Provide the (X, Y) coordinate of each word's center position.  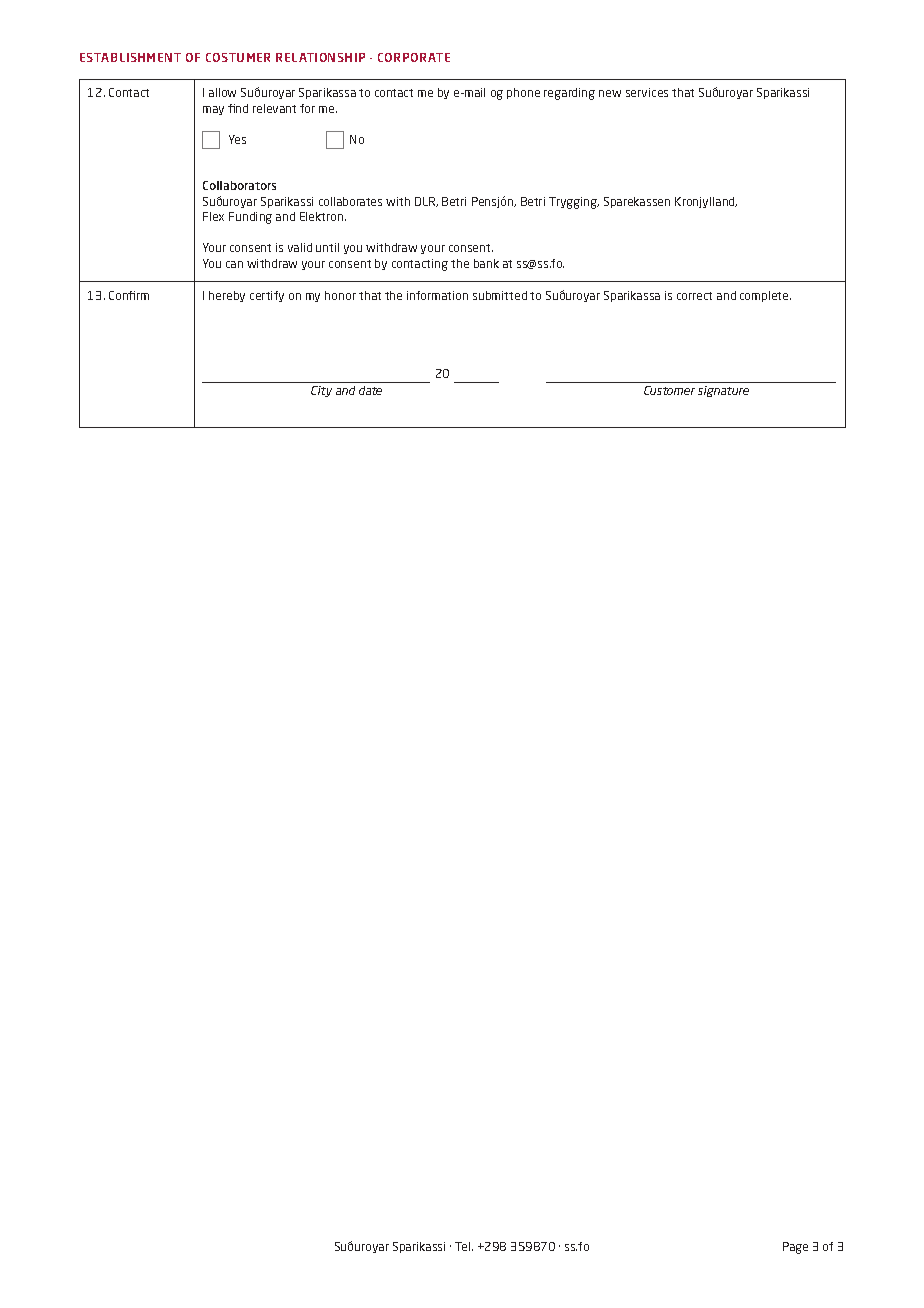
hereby (227, 296)
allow (222, 92)
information (437, 295)
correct (694, 296)
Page (795, 1248)
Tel (464, 1246)
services (647, 92)
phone (523, 93)
